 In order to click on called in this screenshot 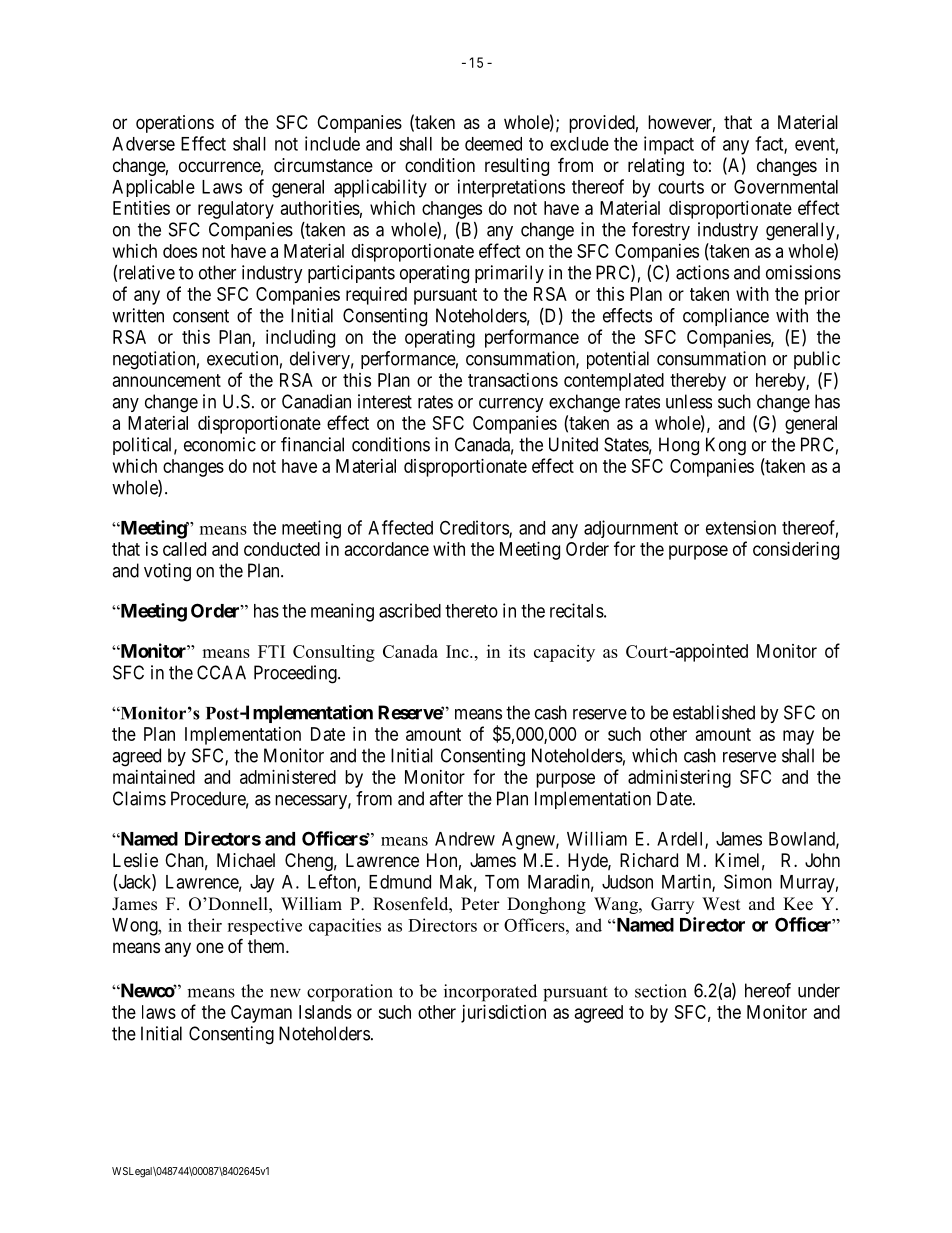, I will do `click(184, 549)`.
